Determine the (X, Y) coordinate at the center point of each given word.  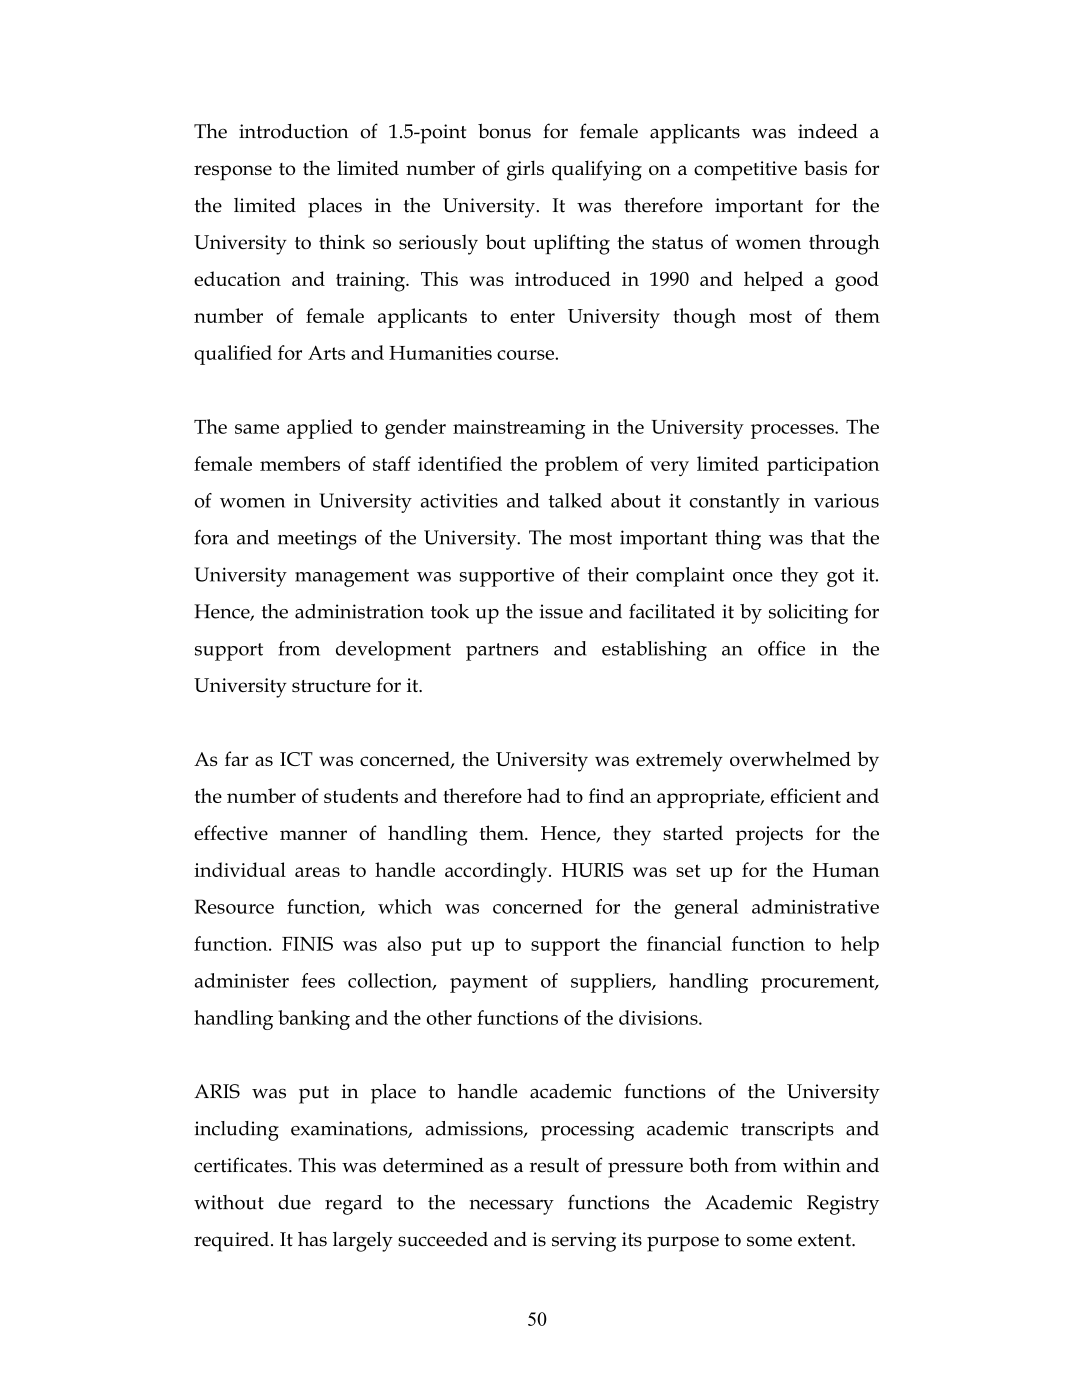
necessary (512, 1207)
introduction (293, 131)
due (294, 1202)
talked (575, 500)
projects (769, 836)
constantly (735, 503)
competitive (745, 171)
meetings (317, 540)
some (769, 1241)
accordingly (497, 872)
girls (525, 170)
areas (317, 872)
